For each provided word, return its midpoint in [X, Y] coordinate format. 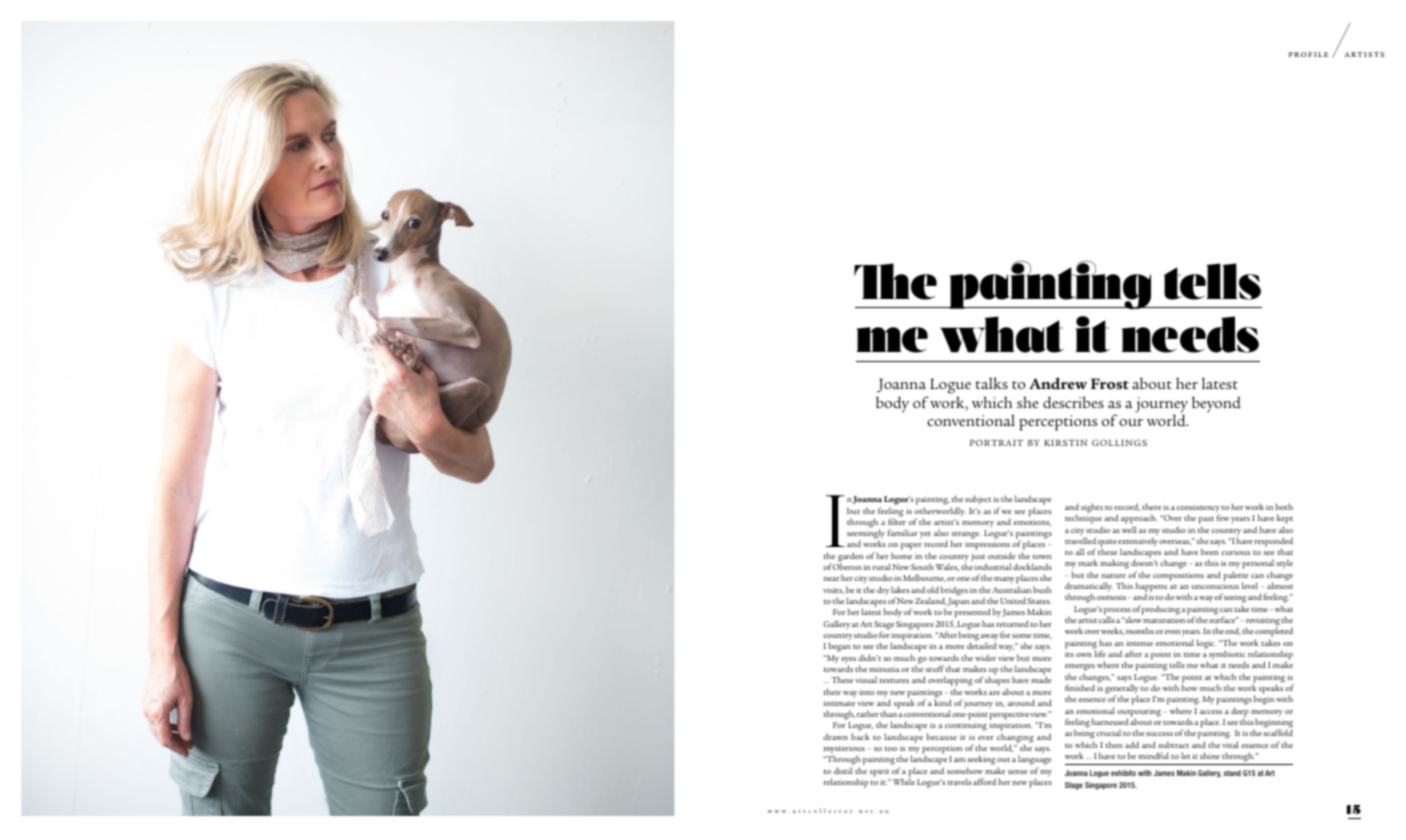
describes [1073, 402]
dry [883, 591]
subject [978, 500]
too [891, 749]
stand [1232, 773]
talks [992, 383]
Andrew [1058, 383]
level [1250, 585]
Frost [1110, 383]
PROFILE [1308, 54]
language [1034, 761]
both [1284, 506]
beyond [1216, 404]
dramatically [1089, 588]
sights [1092, 508]
